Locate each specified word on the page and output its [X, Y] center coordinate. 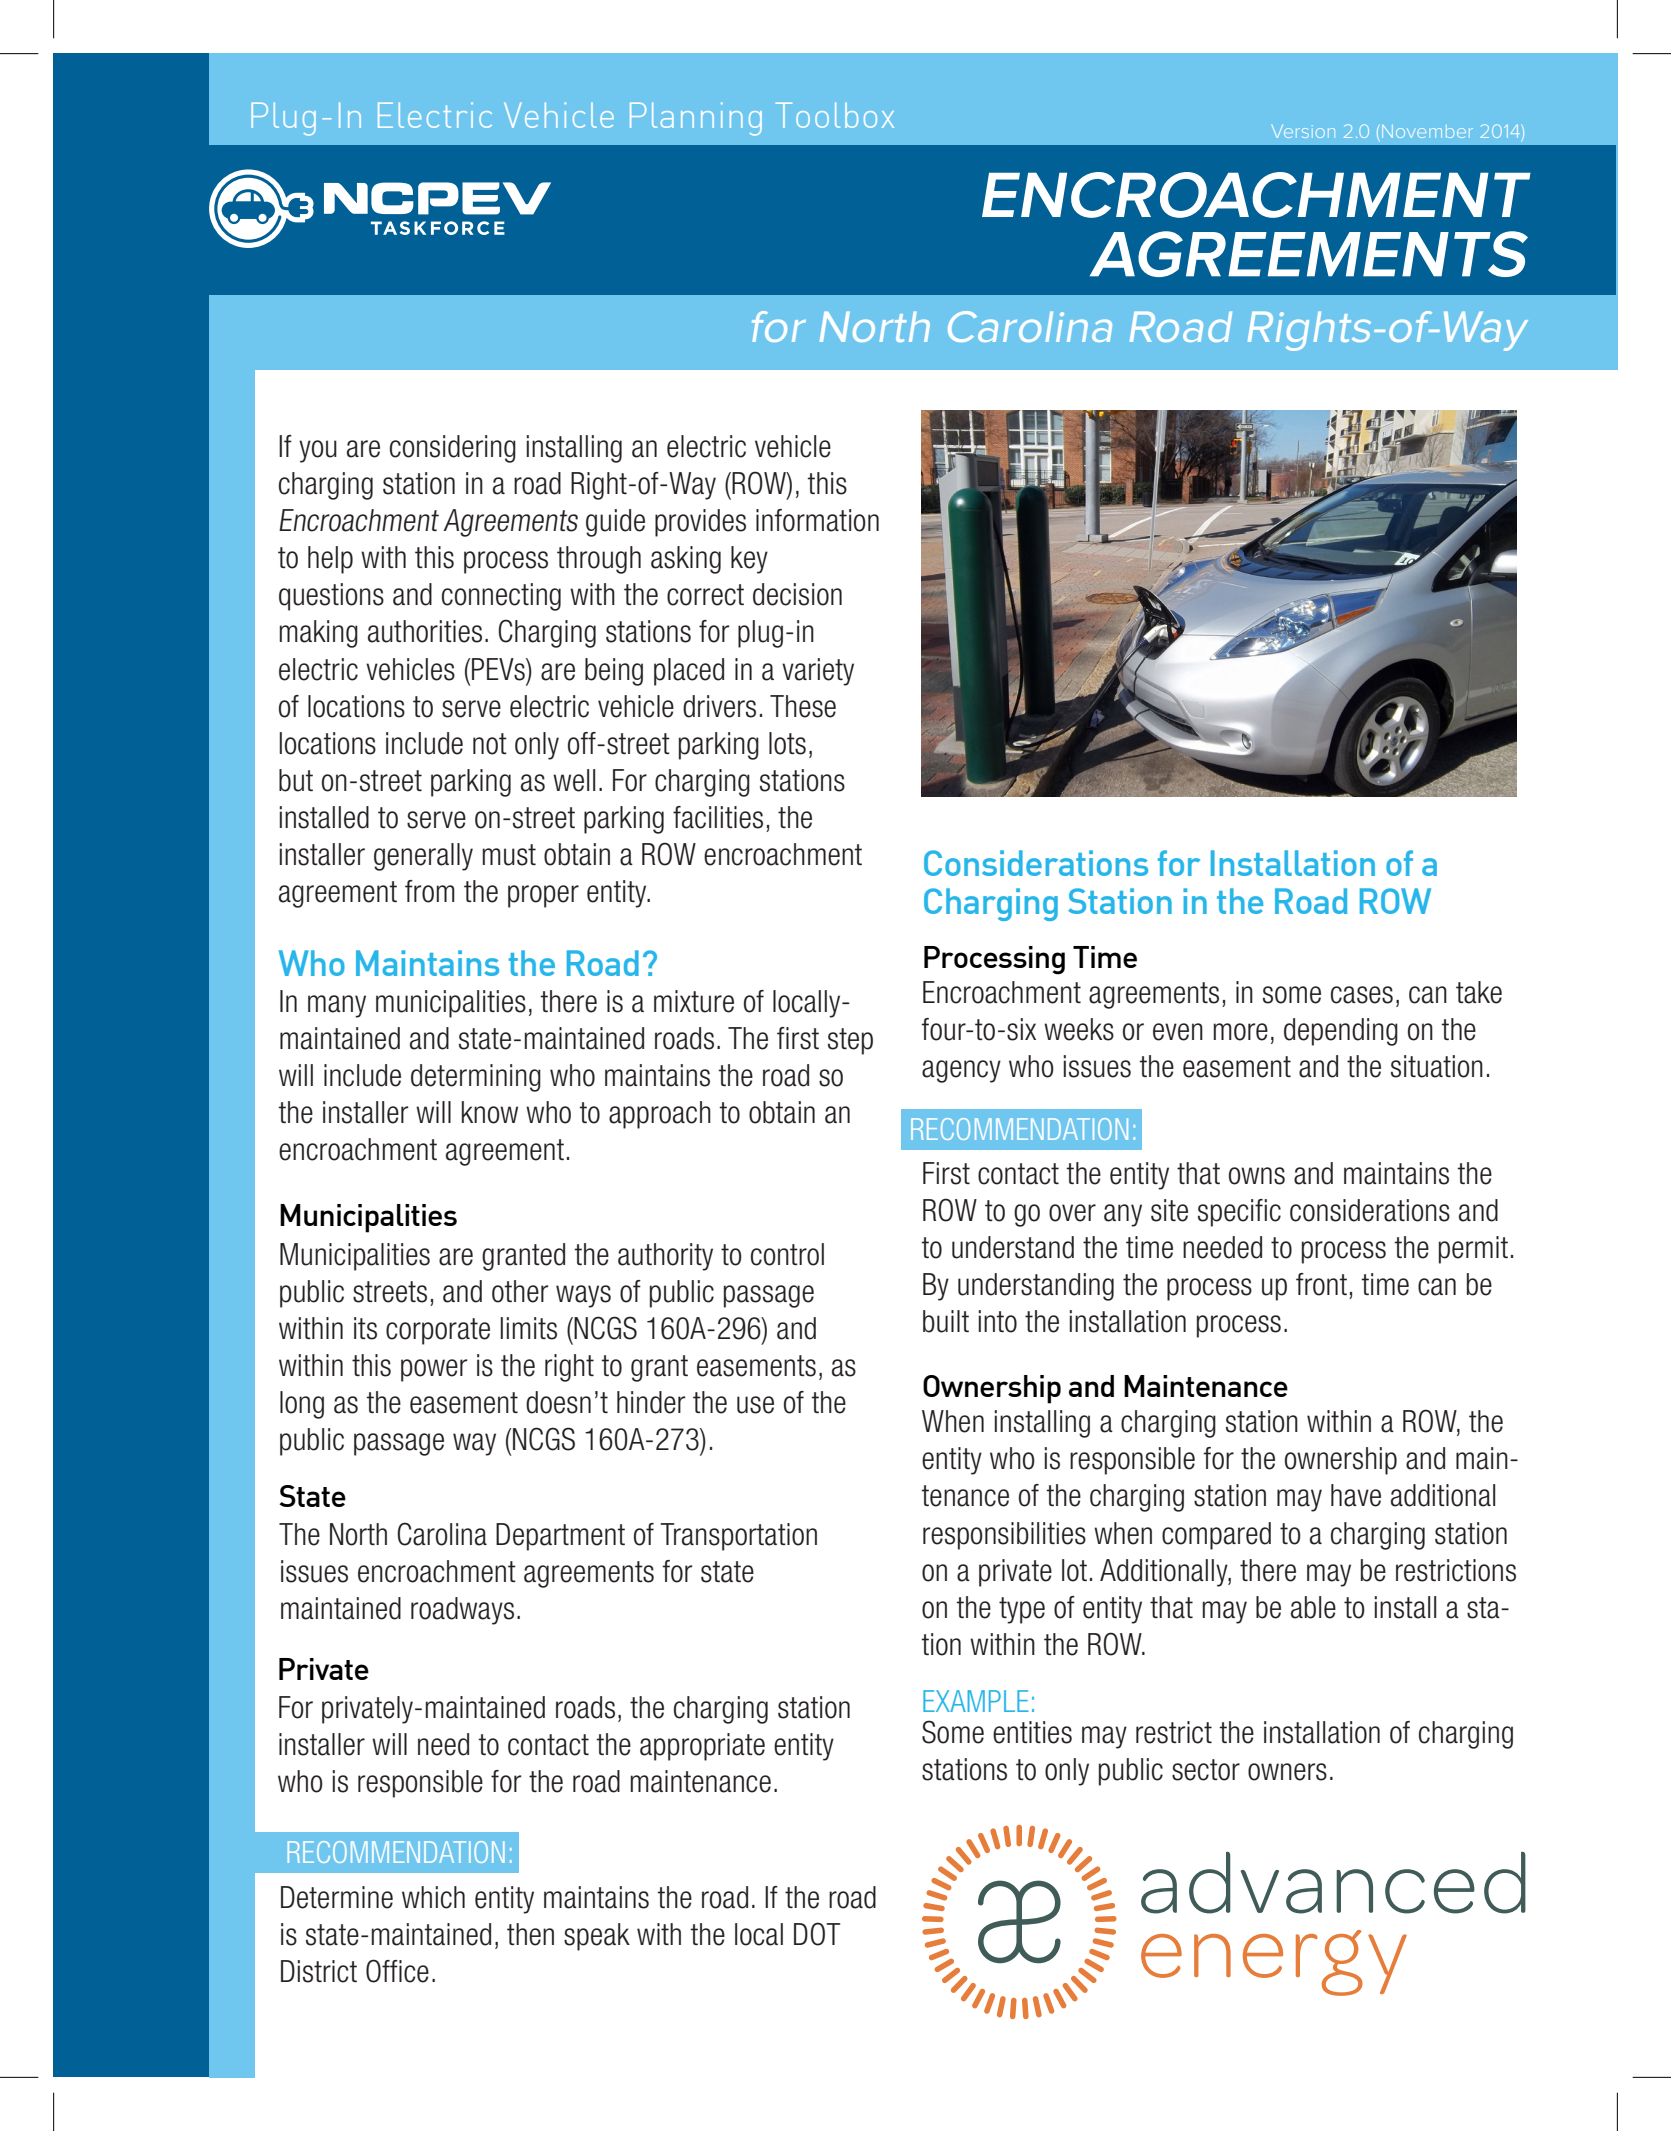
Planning [696, 119]
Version [1303, 131]
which [433, 1897]
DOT [817, 1934]
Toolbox [835, 115]
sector [1206, 1770]
